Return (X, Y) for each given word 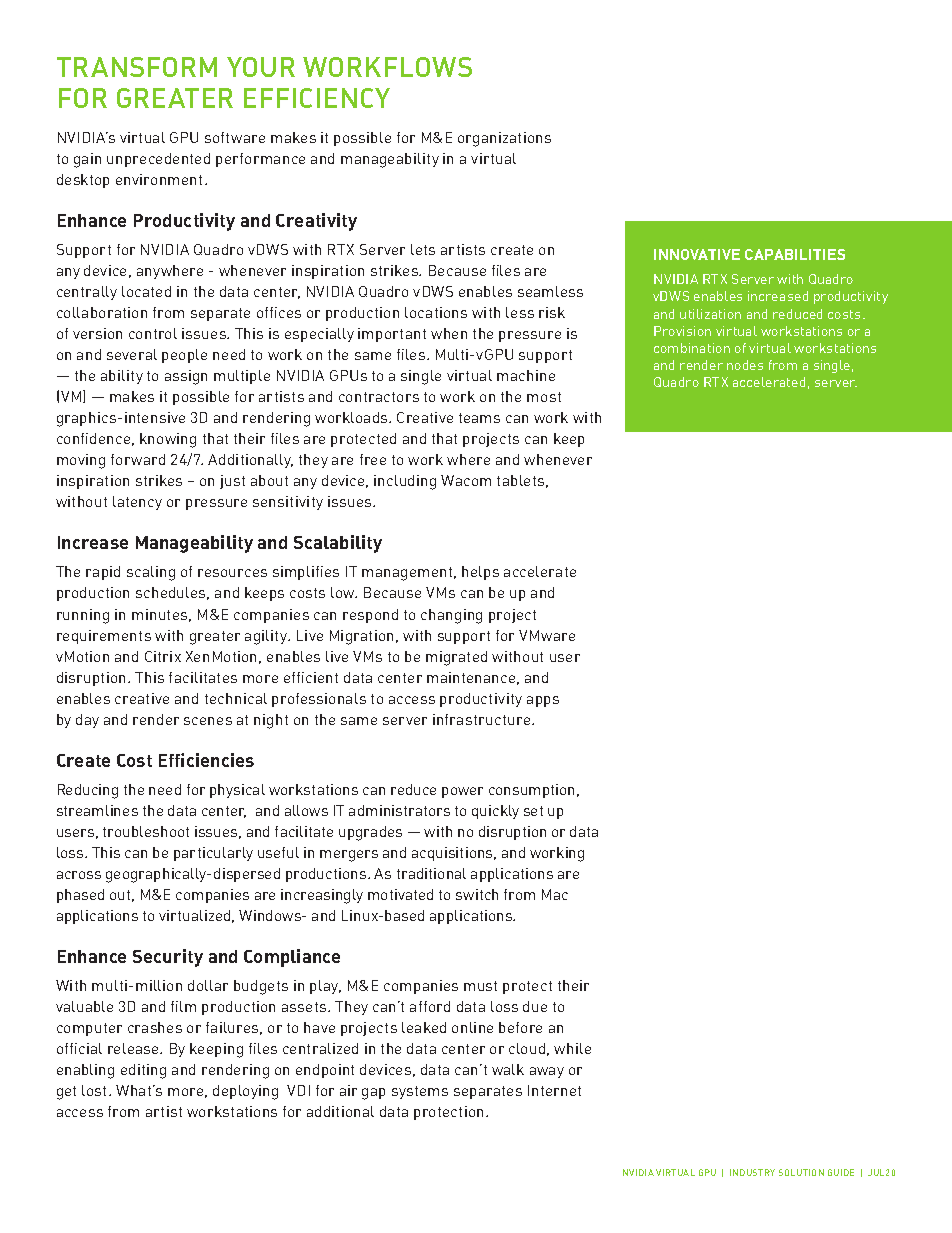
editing (143, 1071)
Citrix (163, 656)
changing (451, 616)
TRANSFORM (137, 67)
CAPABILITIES (795, 254)
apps (543, 701)
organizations (504, 139)
